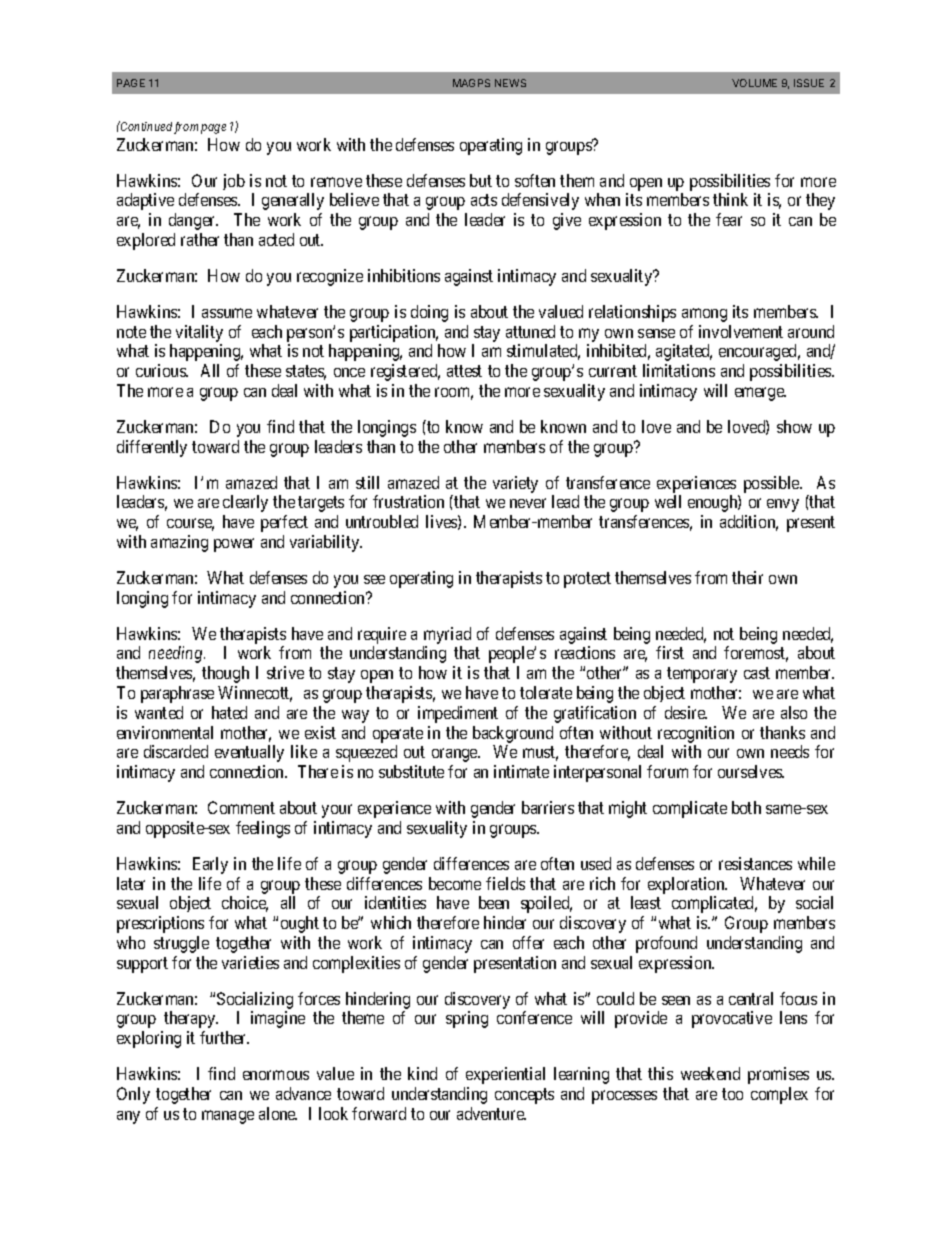 The image size is (952, 1233). What do you see at coordinates (145, 126) in the screenshot?
I see `Continued` at bounding box center [145, 126].
